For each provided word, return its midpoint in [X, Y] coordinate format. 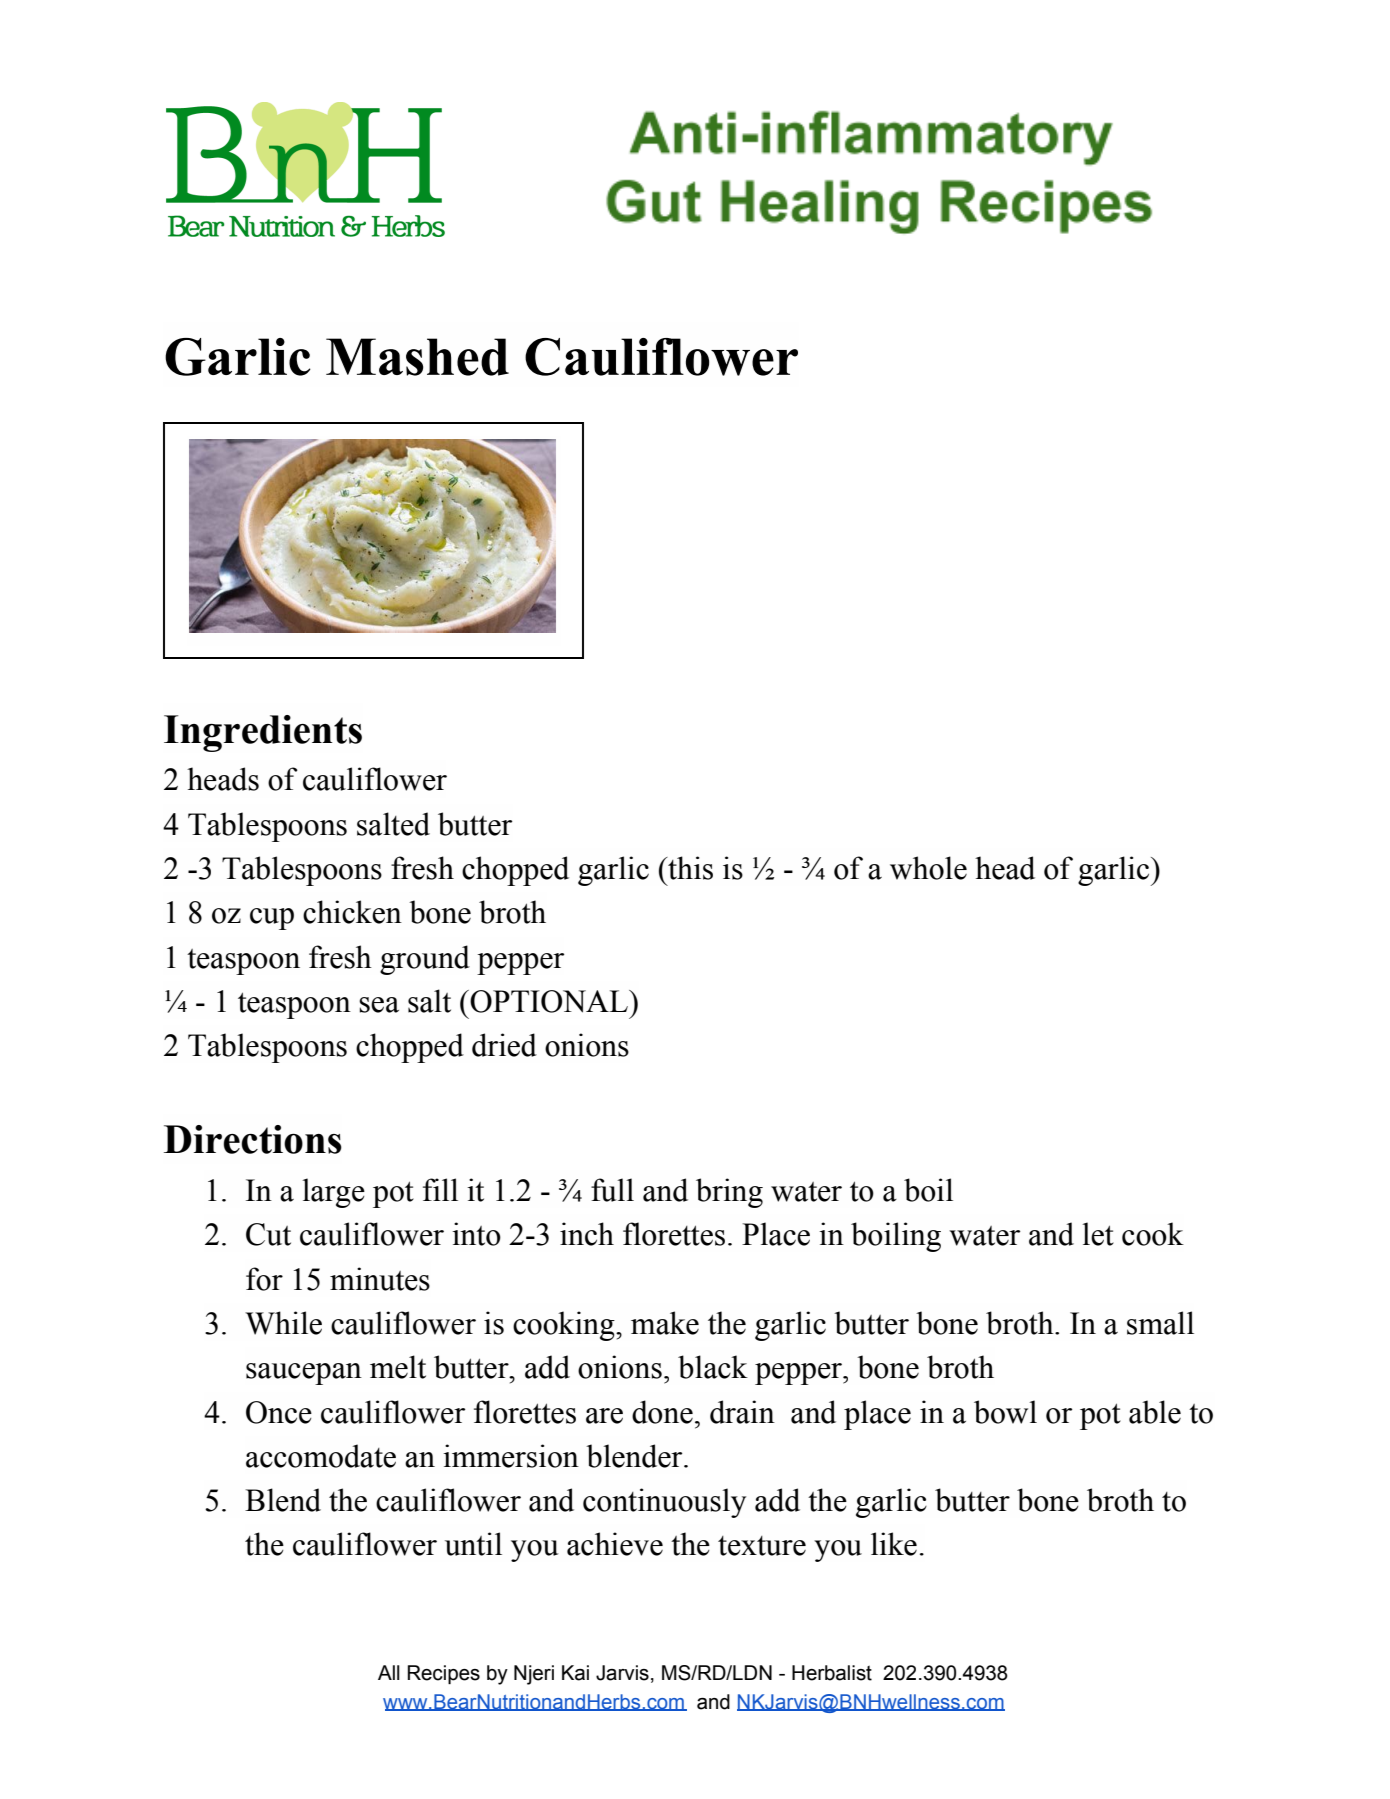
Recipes [444, 1674]
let [1098, 1234]
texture [762, 1546]
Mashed [417, 357]
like [894, 1544]
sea [379, 1005]
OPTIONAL [549, 1001]
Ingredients [263, 733]
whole [928, 868]
